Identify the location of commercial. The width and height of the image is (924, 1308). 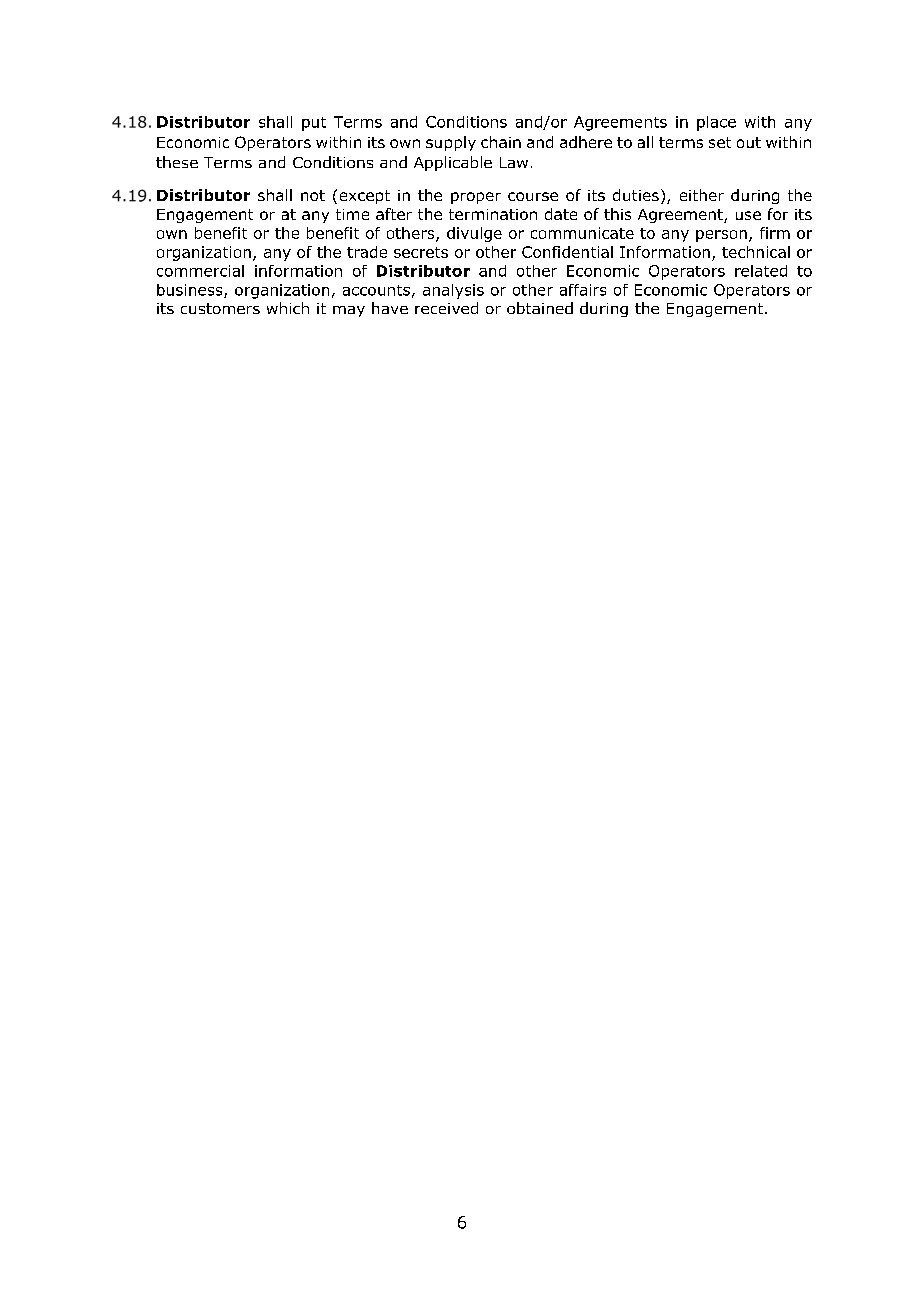
(200, 271).
